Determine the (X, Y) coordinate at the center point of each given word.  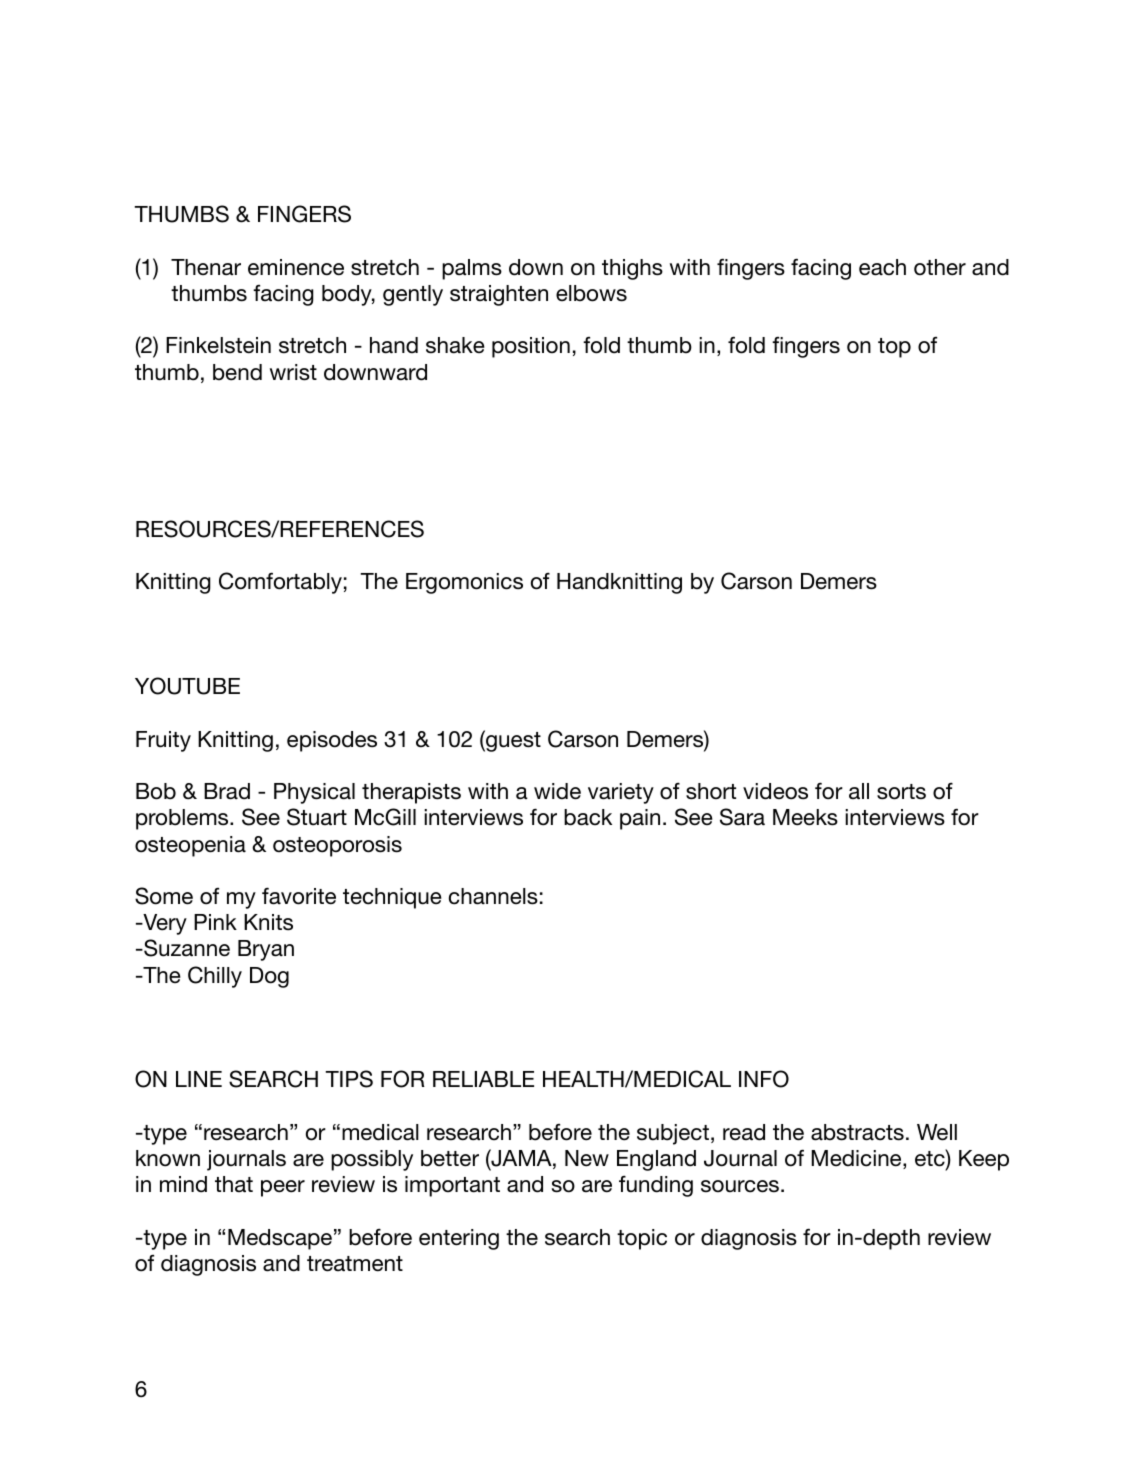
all (859, 791)
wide (557, 791)
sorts (901, 792)
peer (283, 1188)
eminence (296, 267)
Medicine (857, 1159)
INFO (764, 1079)
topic (642, 1239)
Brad (227, 791)
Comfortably (280, 583)
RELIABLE (483, 1079)
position (531, 347)
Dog (269, 977)
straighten (499, 295)
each (882, 267)
